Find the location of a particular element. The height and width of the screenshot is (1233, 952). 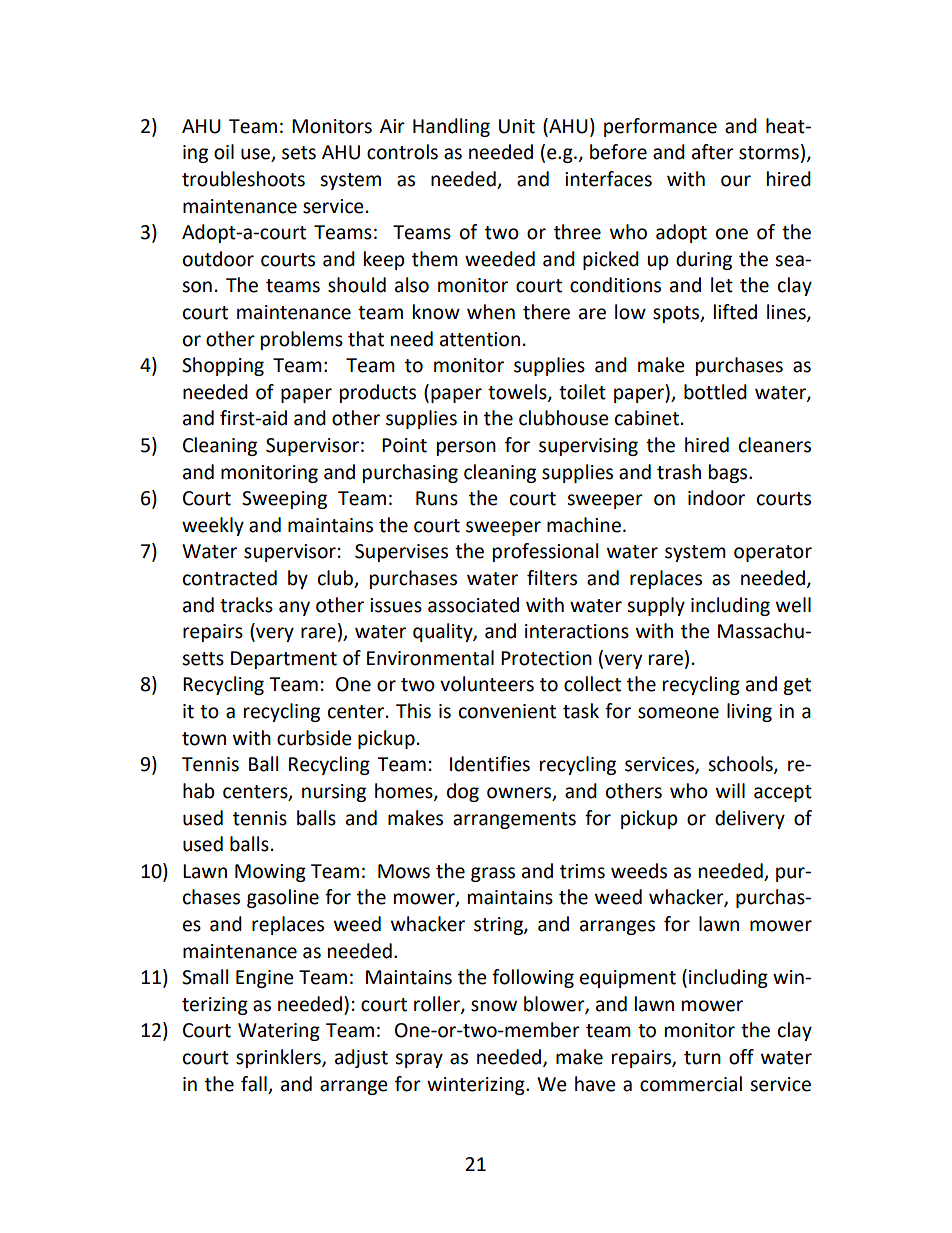

grass is located at coordinates (493, 874).
